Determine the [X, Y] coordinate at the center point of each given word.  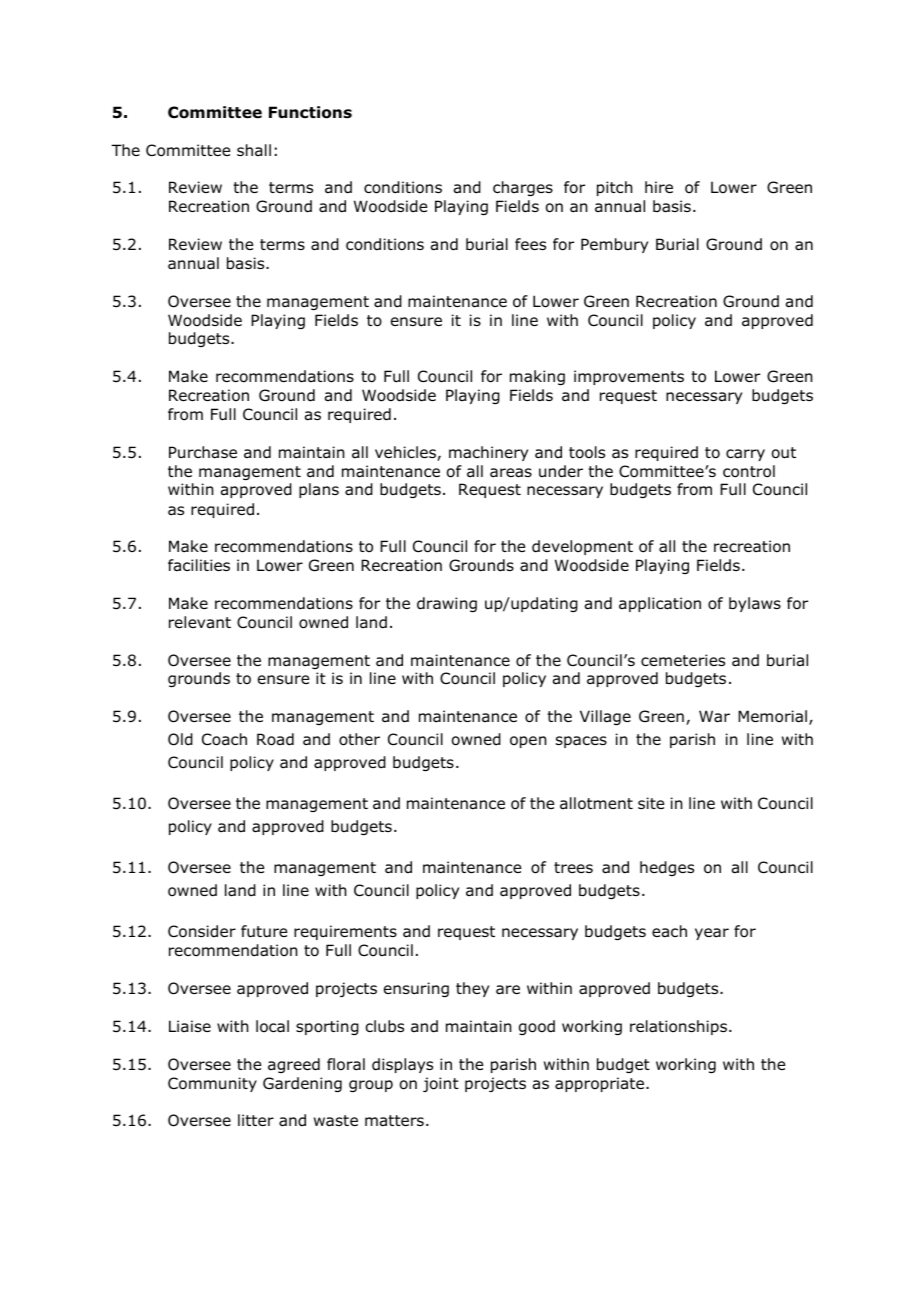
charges [523, 188]
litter [256, 1120]
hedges [667, 868]
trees [573, 867]
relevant [200, 622]
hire [659, 187]
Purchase [203, 452]
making [537, 377]
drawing [447, 604]
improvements [629, 377]
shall [254, 150]
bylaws [755, 604]
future [264, 931]
